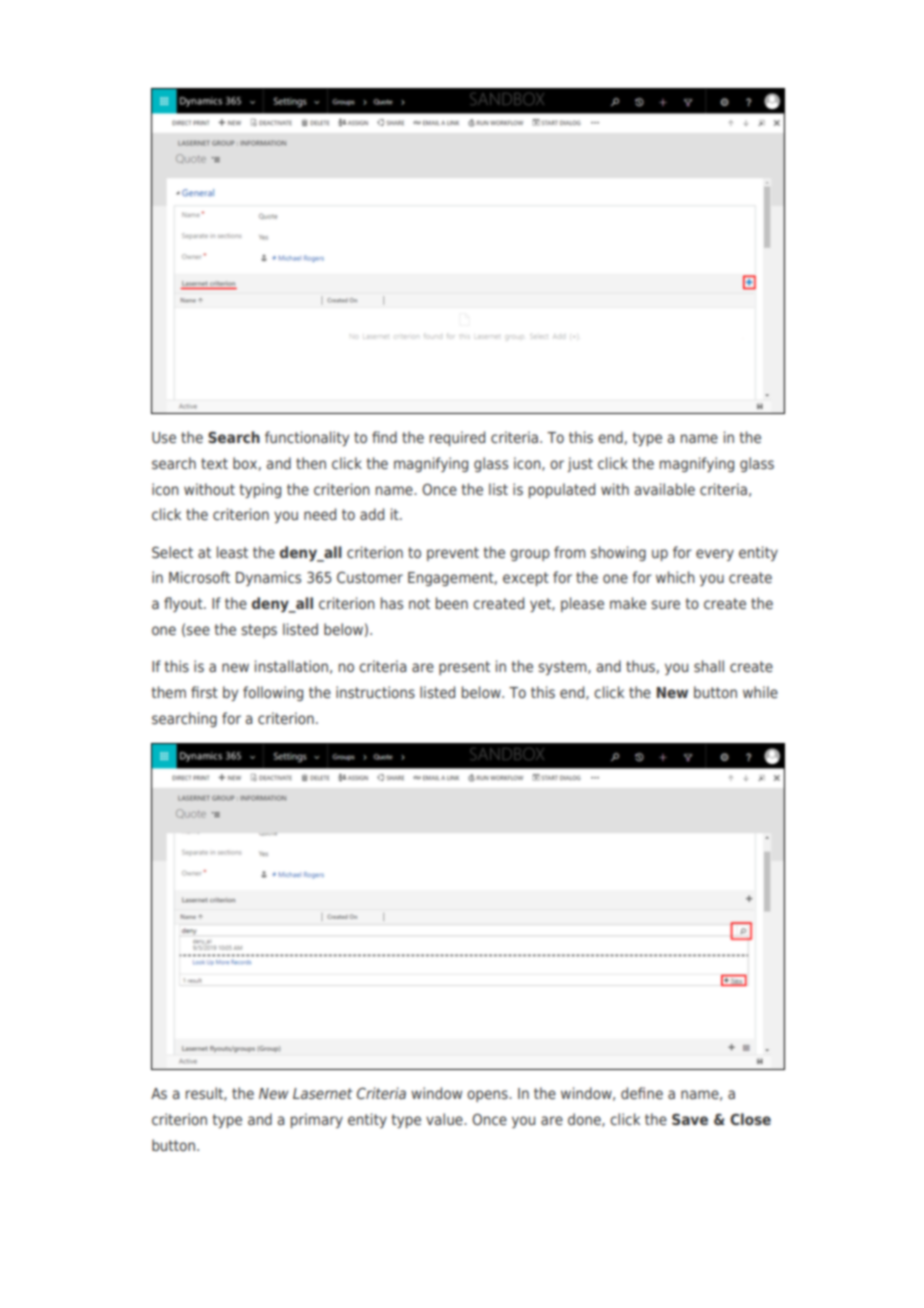 The width and height of the document is (924, 1308). What do you see at coordinates (168, 692) in the document?
I see `them` at bounding box center [168, 692].
